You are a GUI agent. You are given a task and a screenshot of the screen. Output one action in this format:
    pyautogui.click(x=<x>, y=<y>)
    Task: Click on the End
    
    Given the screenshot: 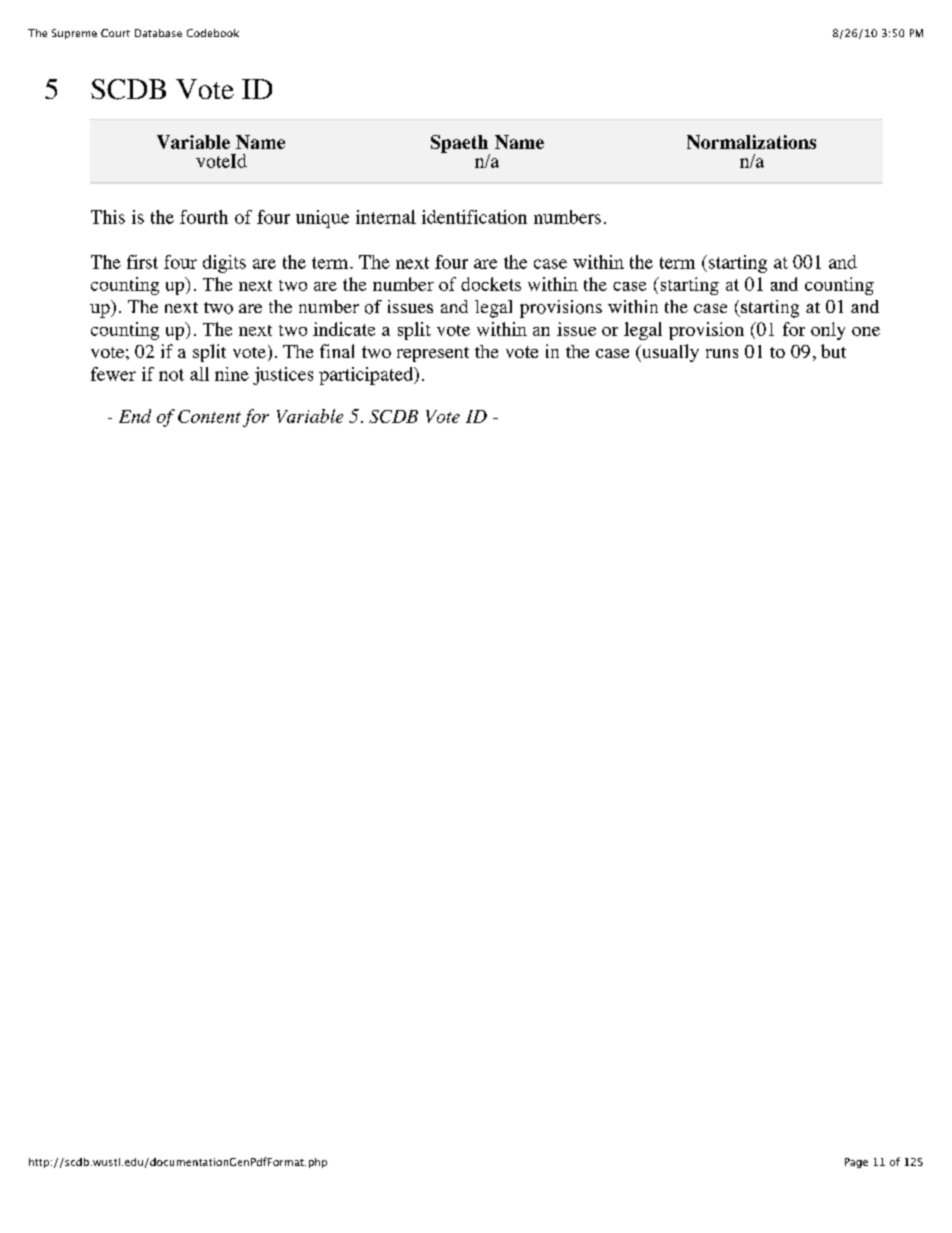 What is the action you would take?
    pyautogui.click(x=135, y=416)
